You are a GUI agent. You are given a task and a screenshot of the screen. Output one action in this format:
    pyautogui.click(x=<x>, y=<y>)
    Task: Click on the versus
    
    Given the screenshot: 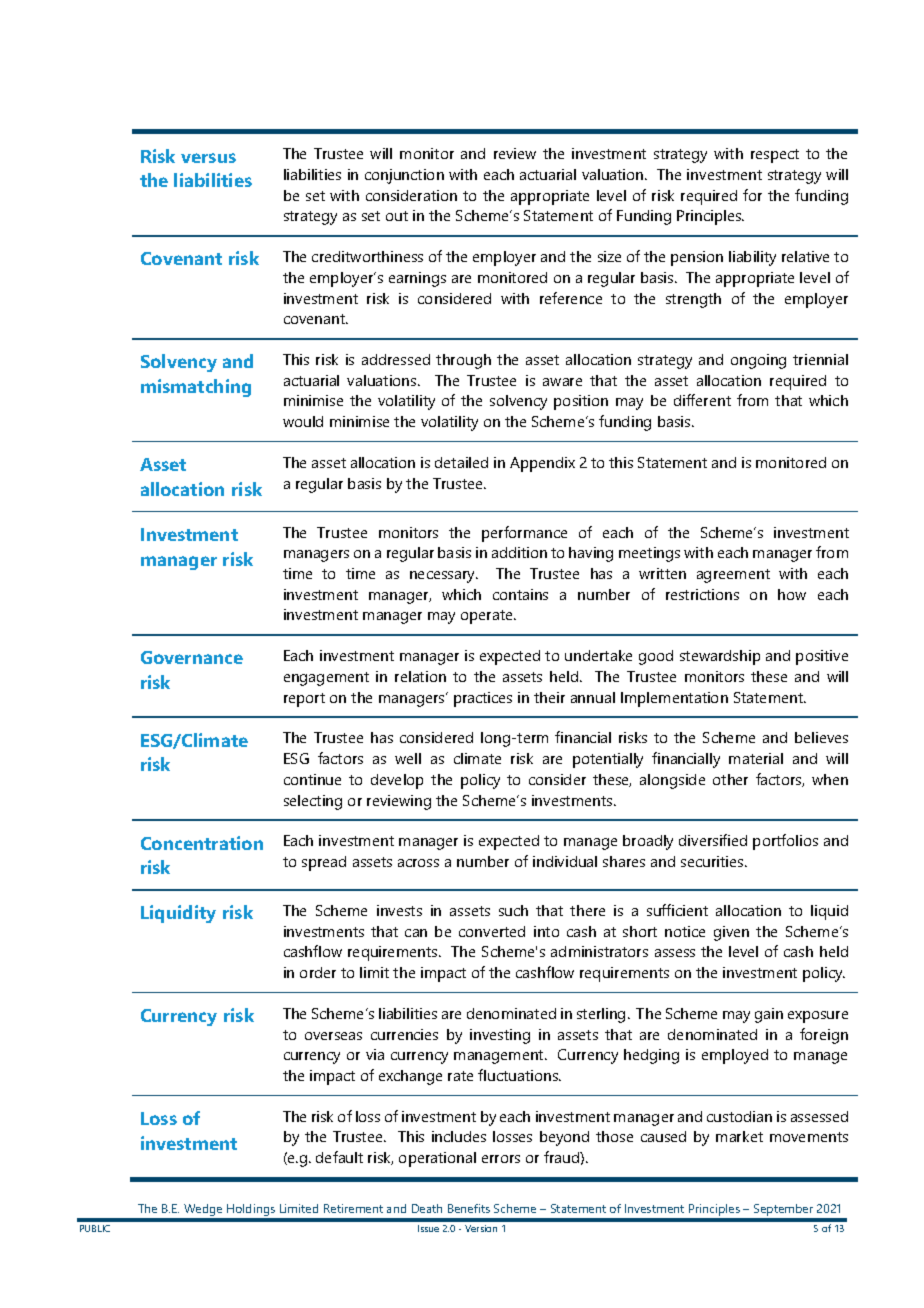 What is the action you would take?
    pyautogui.click(x=208, y=158)
